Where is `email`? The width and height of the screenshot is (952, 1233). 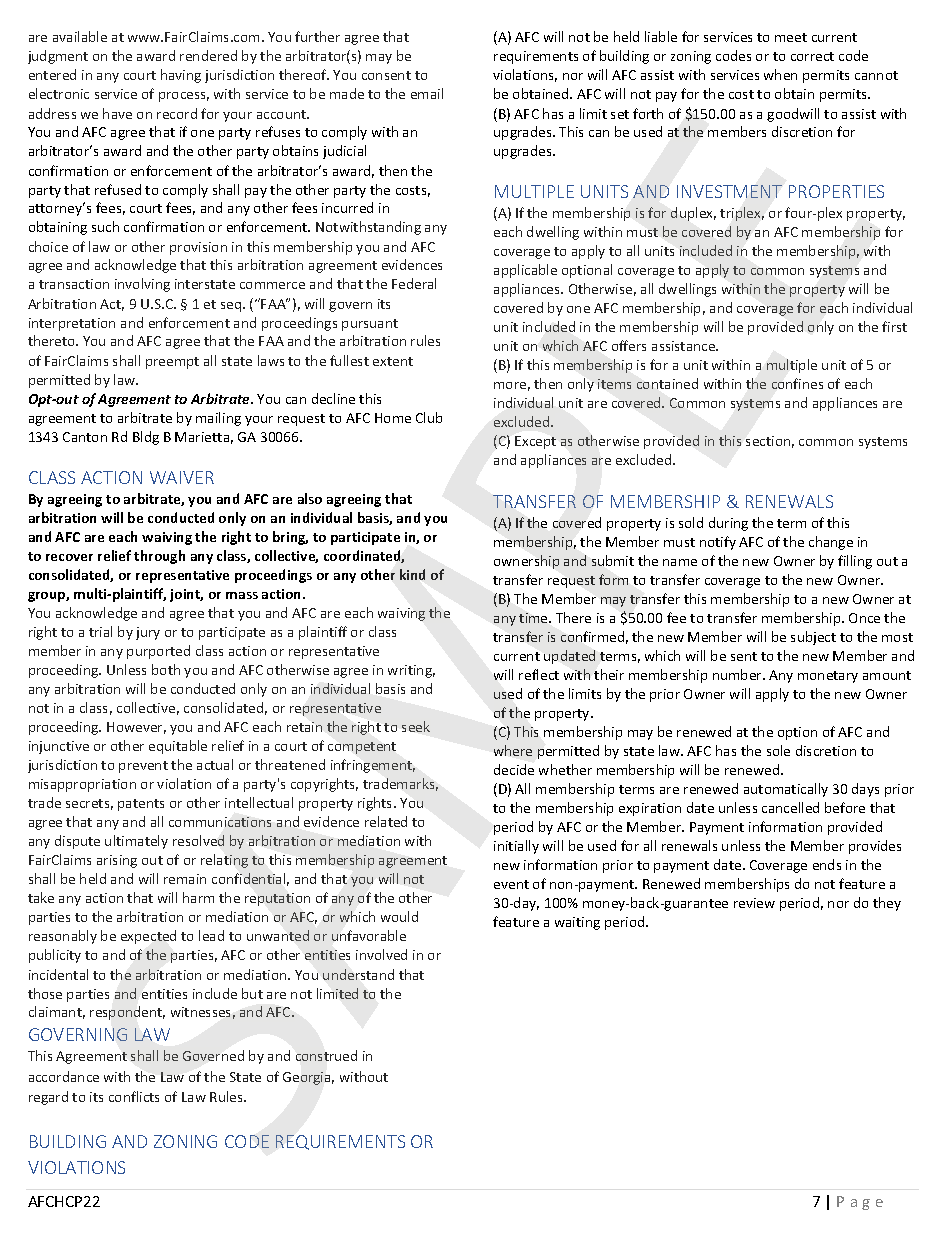 email is located at coordinates (427, 93).
